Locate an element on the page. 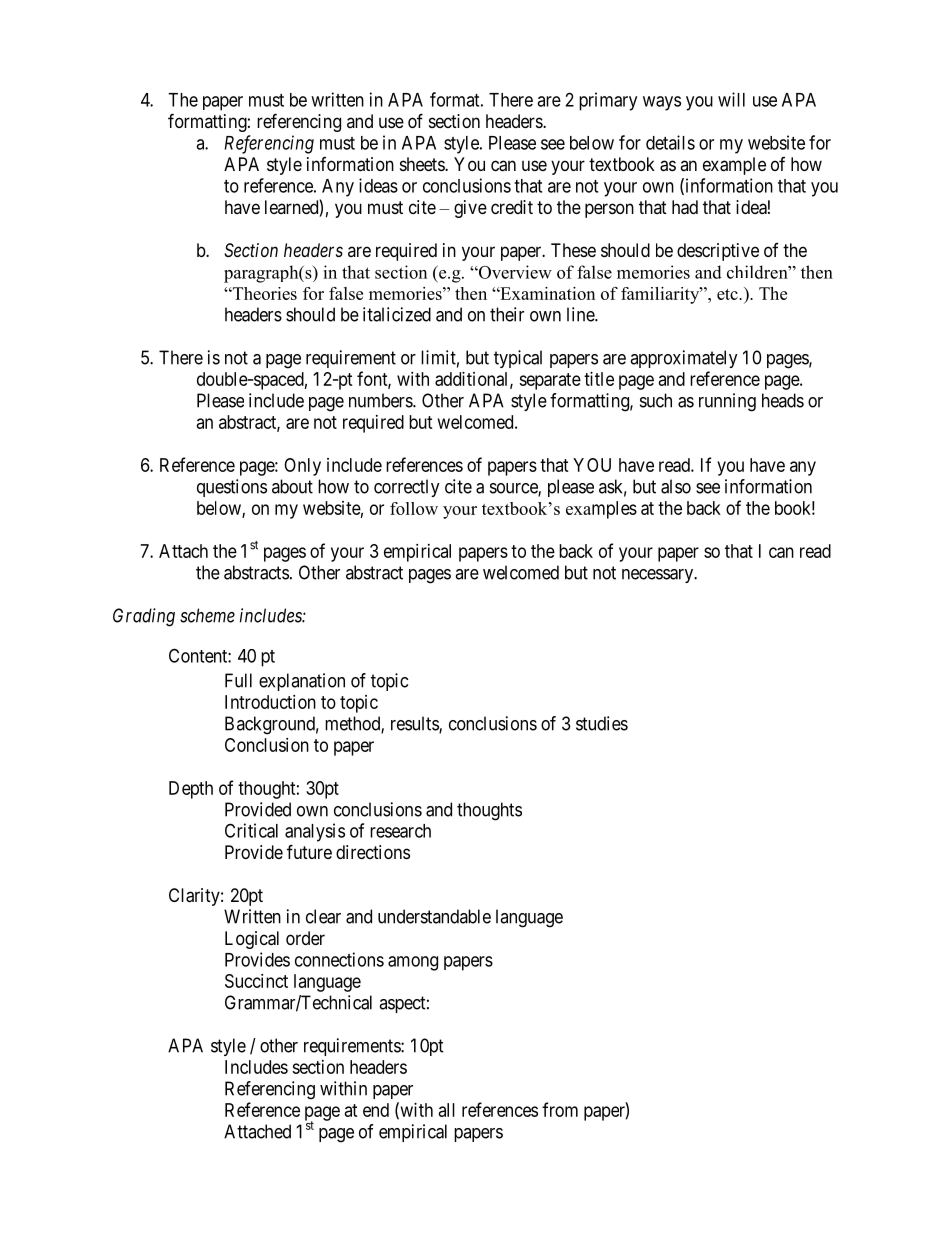 The height and width of the image is (1233, 952). correctly is located at coordinates (407, 488).
